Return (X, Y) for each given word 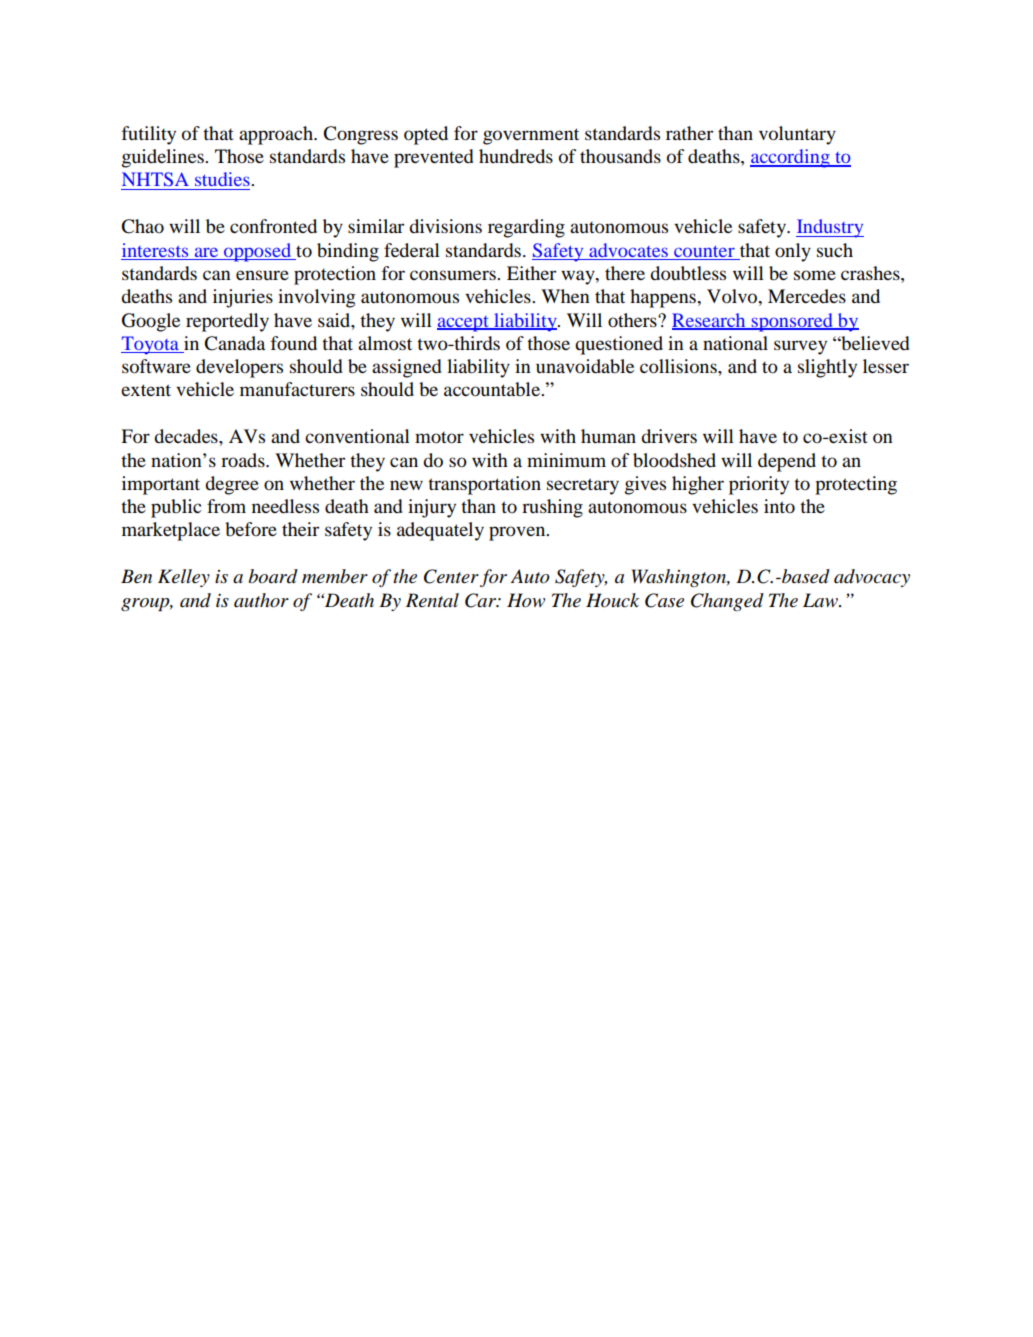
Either (531, 273)
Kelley (184, 578)
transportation (484, 485)
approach (277, 135)
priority (759, 485)
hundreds (516, 156)
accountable (493, 389)
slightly (827, 368)
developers (239, 368)
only (793, 252)
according (791, 158)
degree (232, 485)
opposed (258, 252)
